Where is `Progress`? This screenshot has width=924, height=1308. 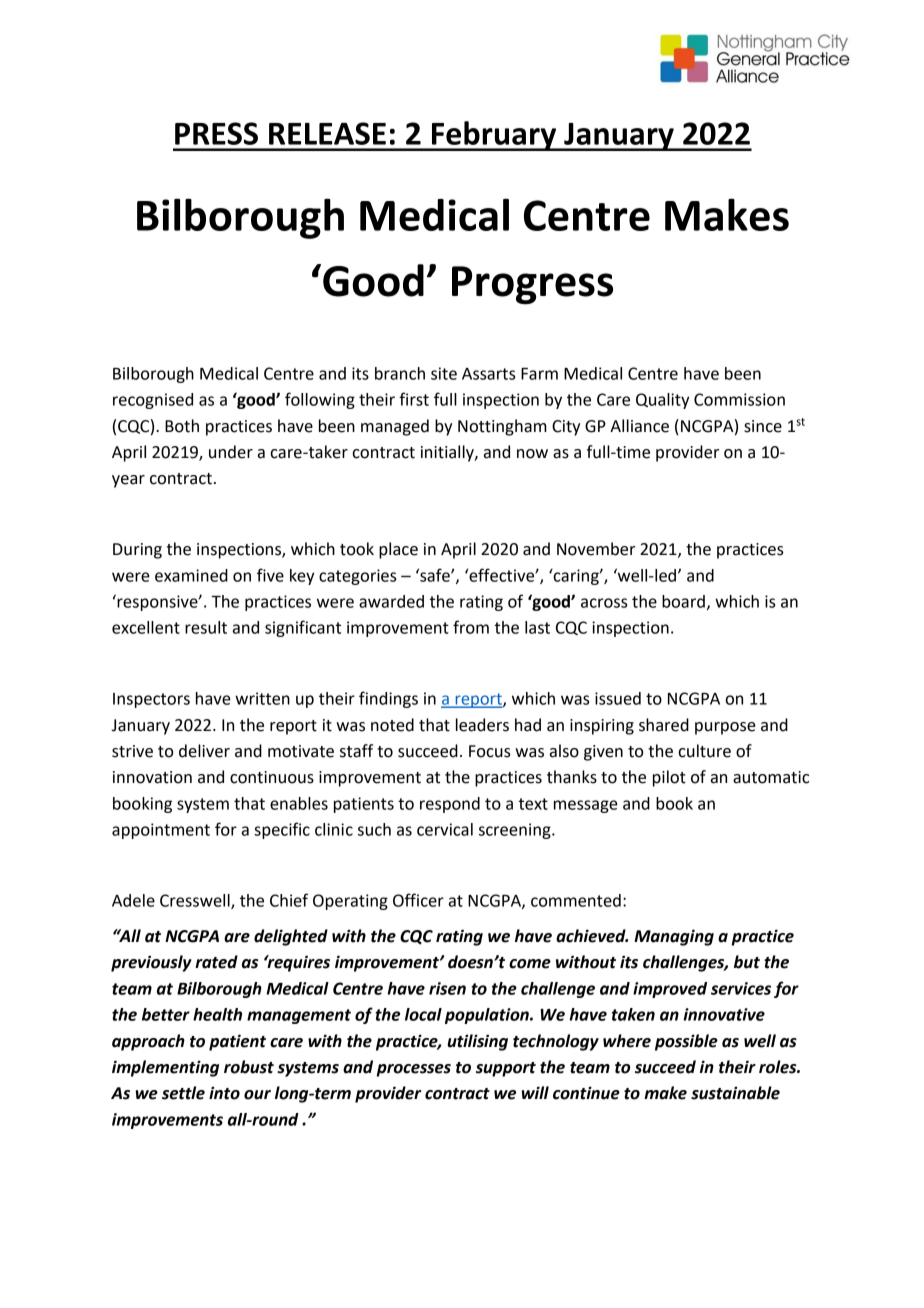
Progress is located at coordinates (532, 285).
